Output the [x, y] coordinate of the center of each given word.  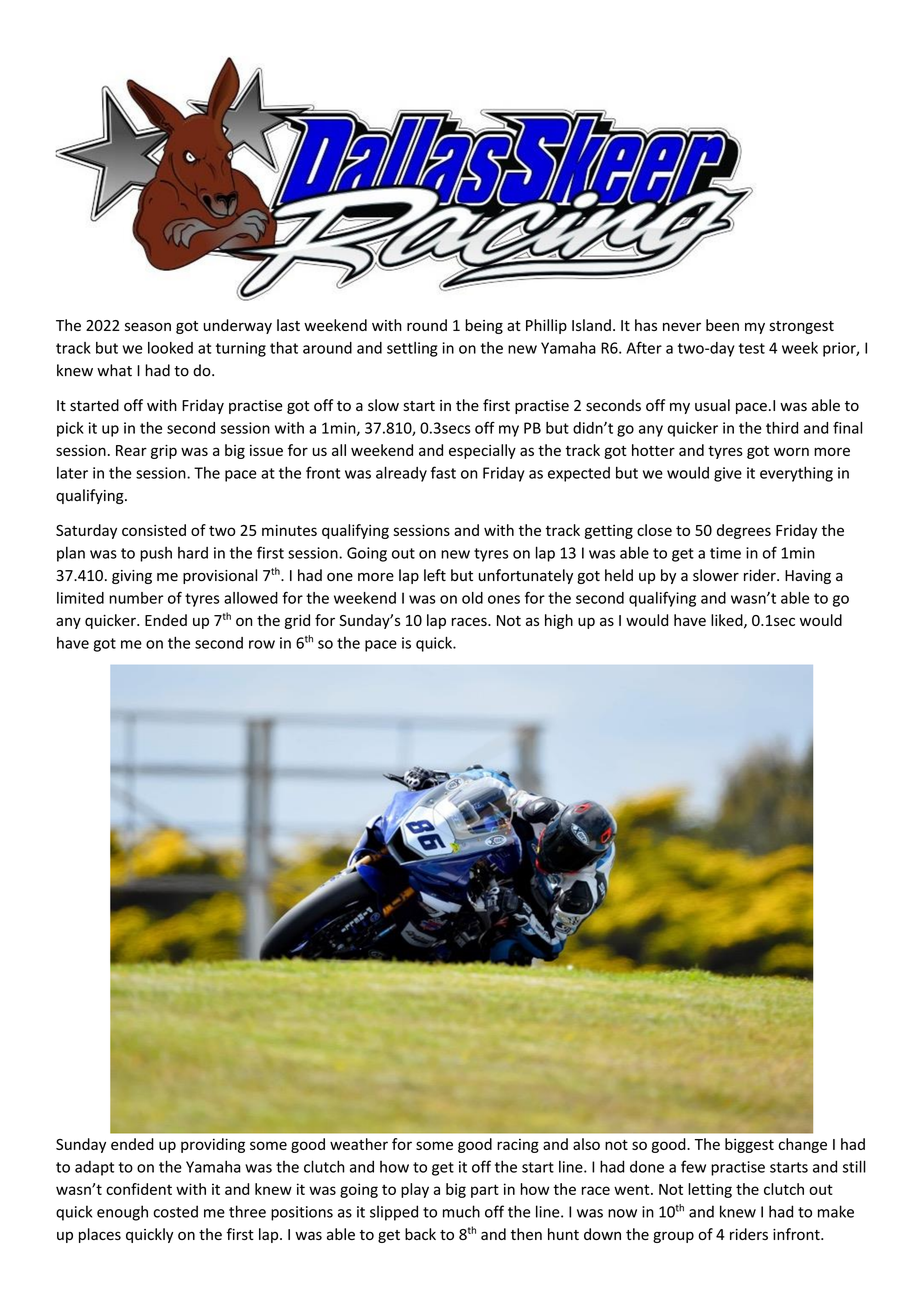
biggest [749, 1145]
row [262, 644]
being [484, 326]
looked [170, 348]
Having [808, 577]
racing [518, 1146]
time [725, 553]
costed [175, 1211]
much [461, 1211]
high [559, 621]
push [156, 554]
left [435, 575]
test [752, 348]
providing [213, 1145]
